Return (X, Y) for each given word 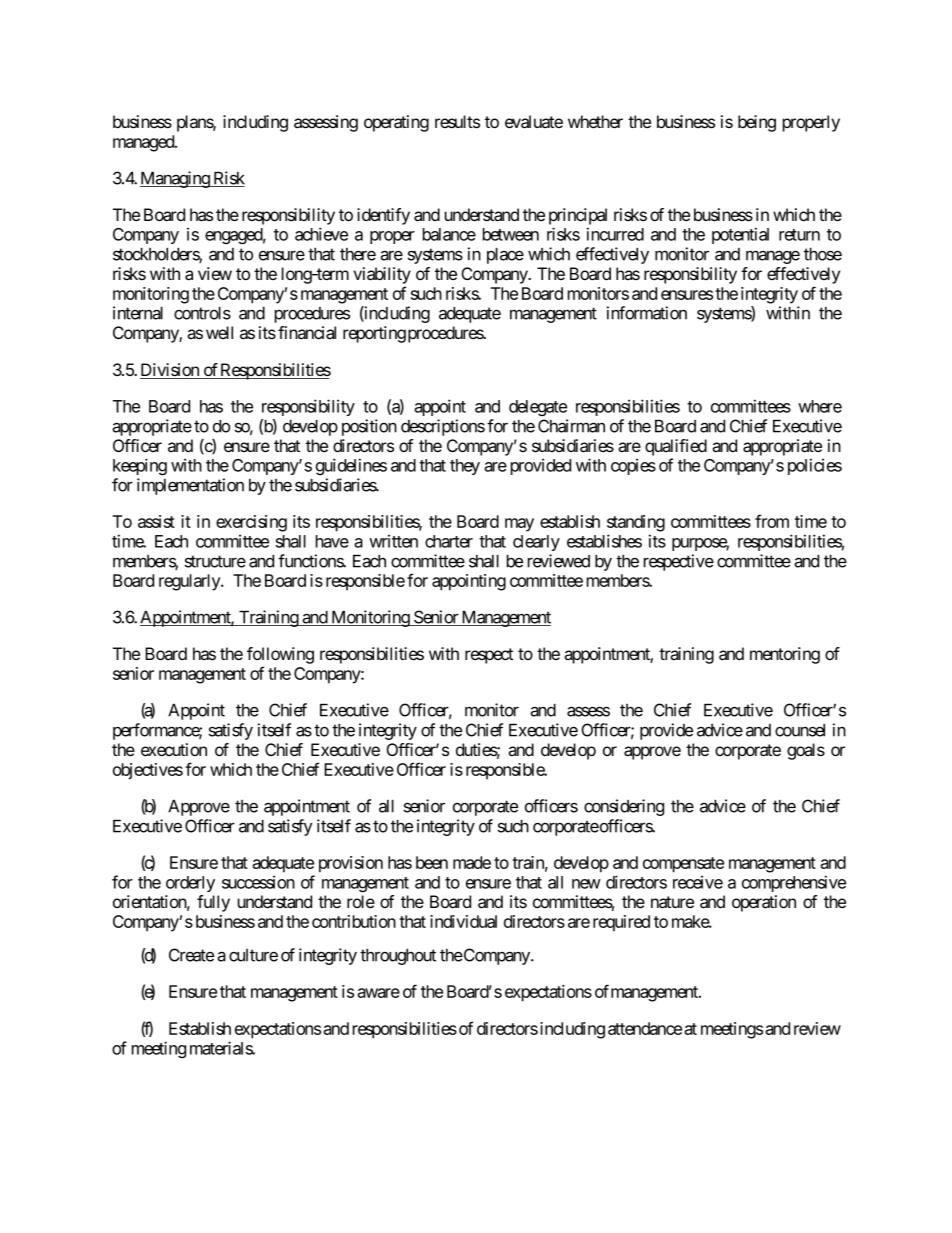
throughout (398, 957)
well (219, 332)
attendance (645, 1028)
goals (806, 751)
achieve (321, 234)
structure (215, 561)
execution (174, 749)
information (647, 313)
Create (191, 955)
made (472, 862)
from (772, 521)
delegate (538, 408)
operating (396, 123)
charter (449, 541)
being (757, 123)
